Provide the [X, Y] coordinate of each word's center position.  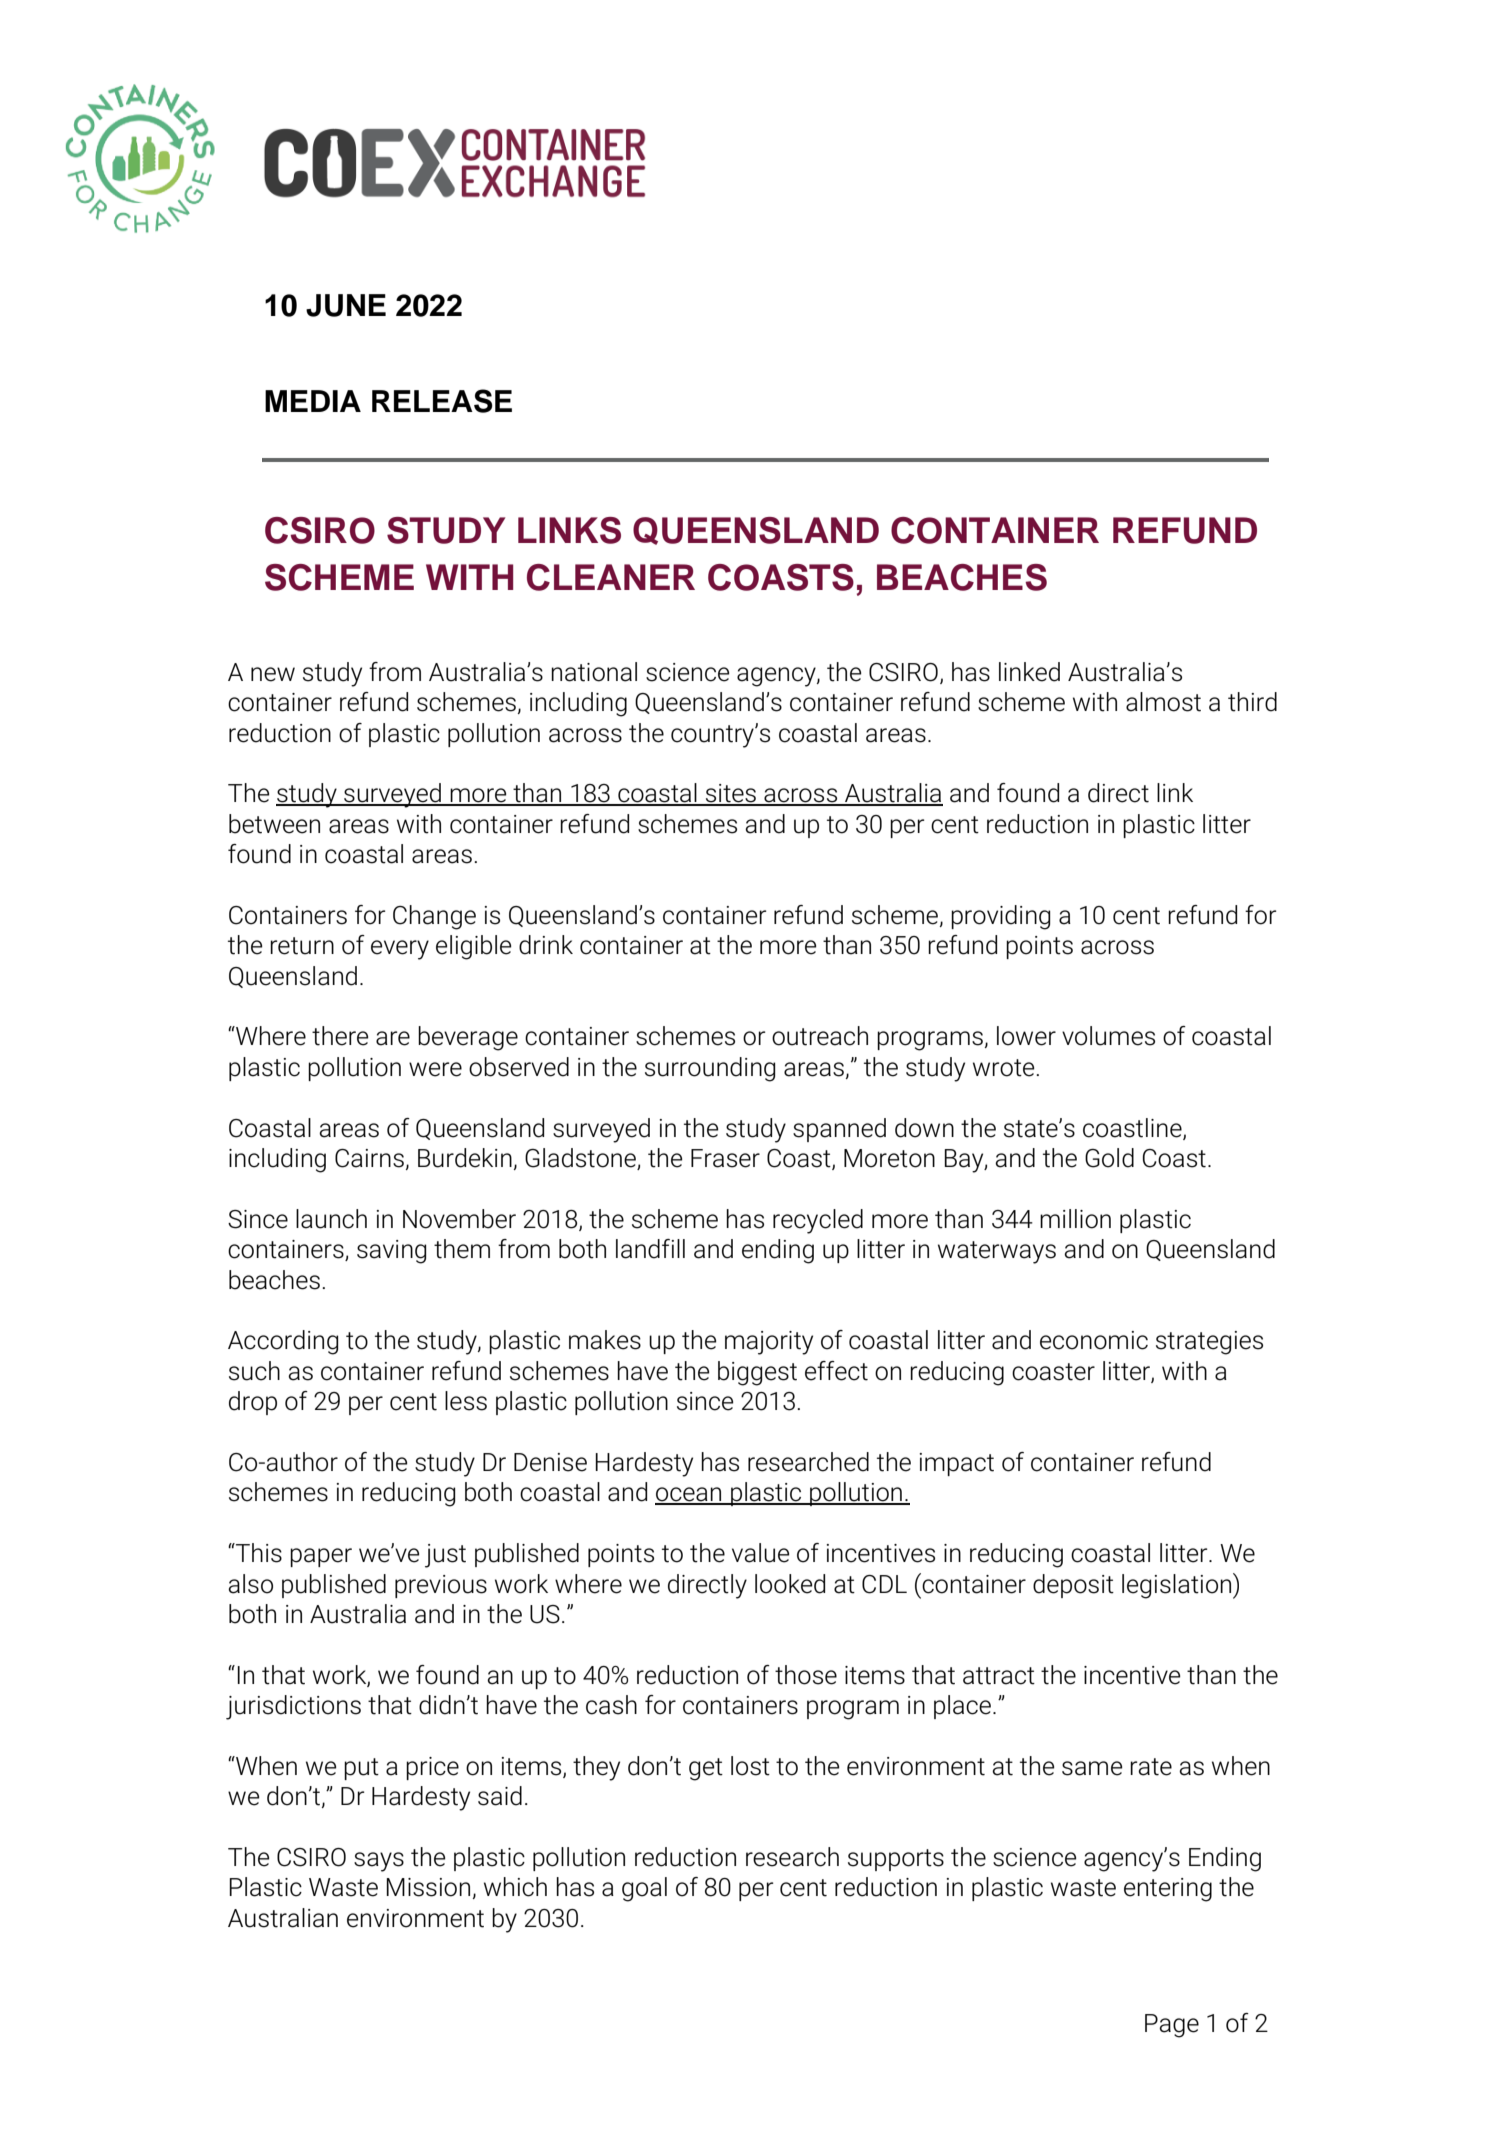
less [466, 1401]
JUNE [346, 305]
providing [1000, 917]
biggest [757, 1373]
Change [434, 917]
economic [1094, 1340]
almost [1163, 702]
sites [731, 794]
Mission [428, 1887]
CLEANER [611, 577]
